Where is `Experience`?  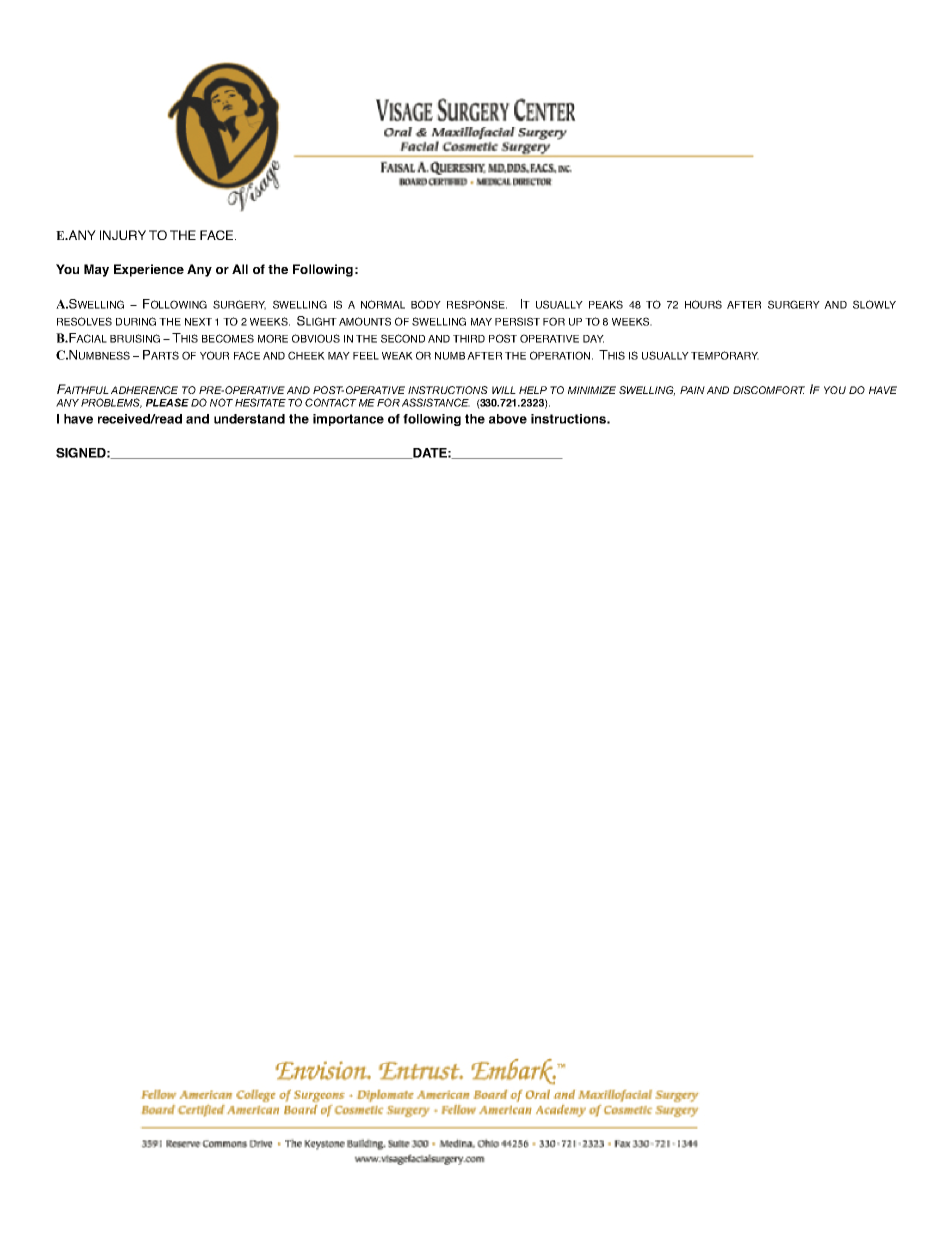 Experience is located at coordinates (149, 270).
